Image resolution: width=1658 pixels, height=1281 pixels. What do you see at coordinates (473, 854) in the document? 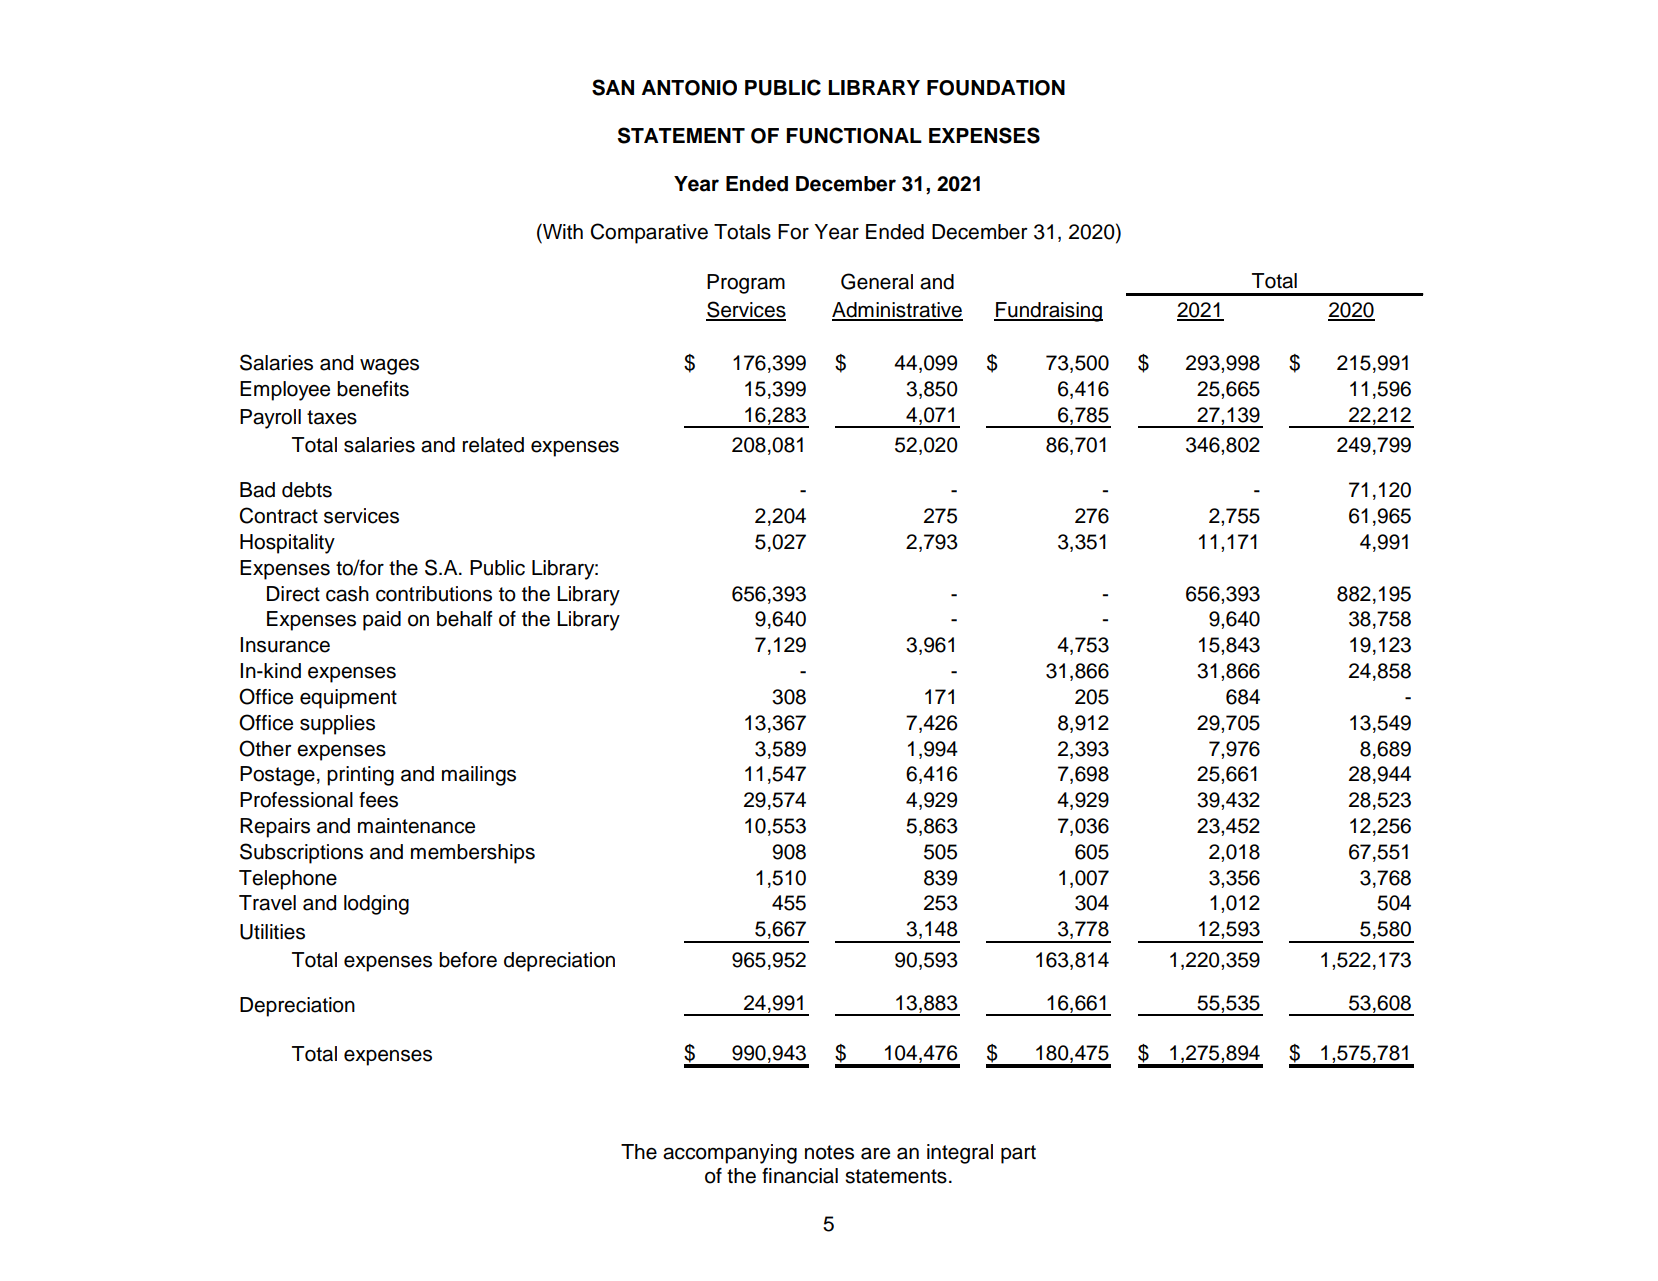
I see `memberships` at bounding box center [473, 854].
